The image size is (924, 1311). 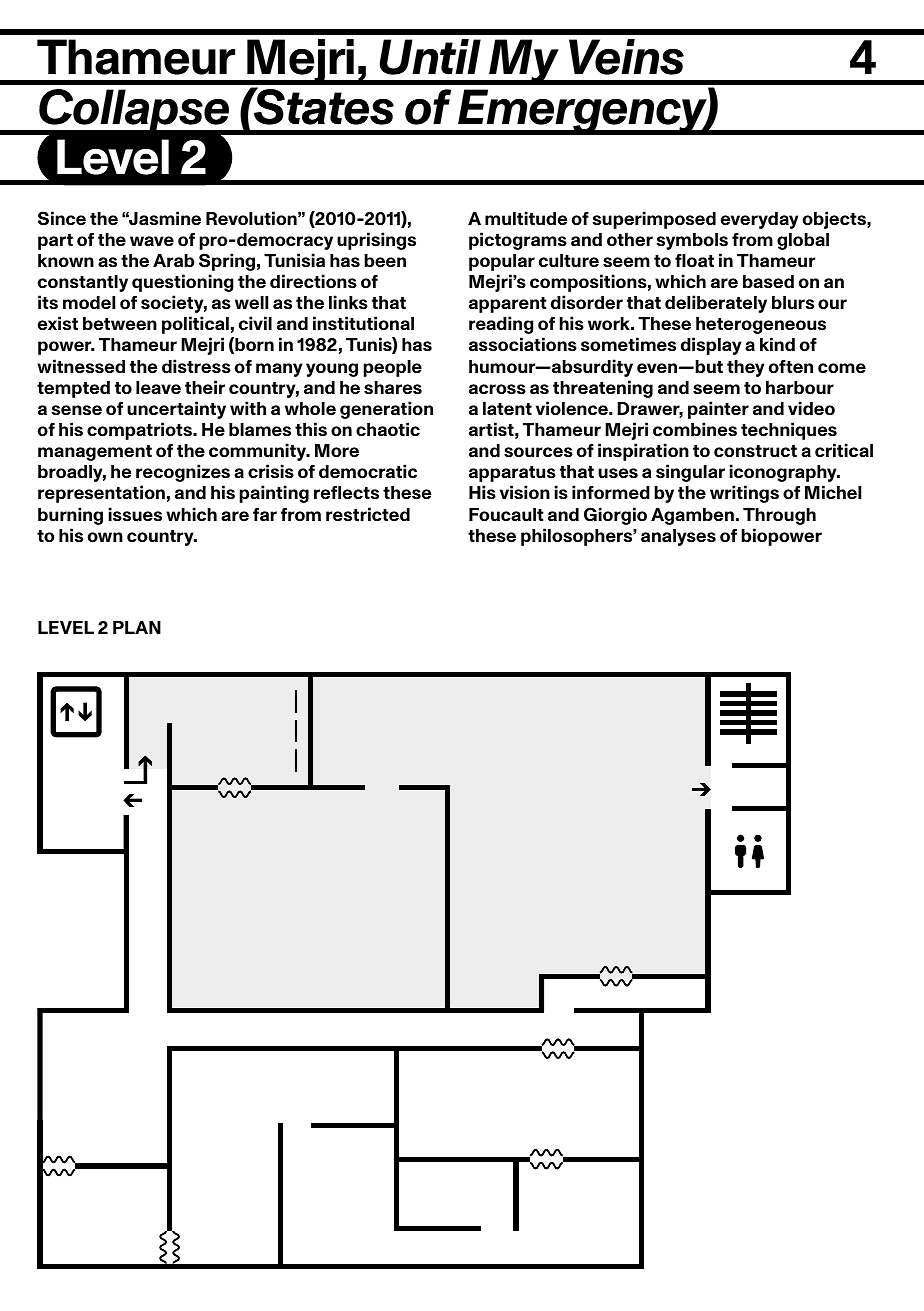 What do you see at coordinates (135, 514) in the screenshot?
I see `issues` at bounding box center [135, 514].
